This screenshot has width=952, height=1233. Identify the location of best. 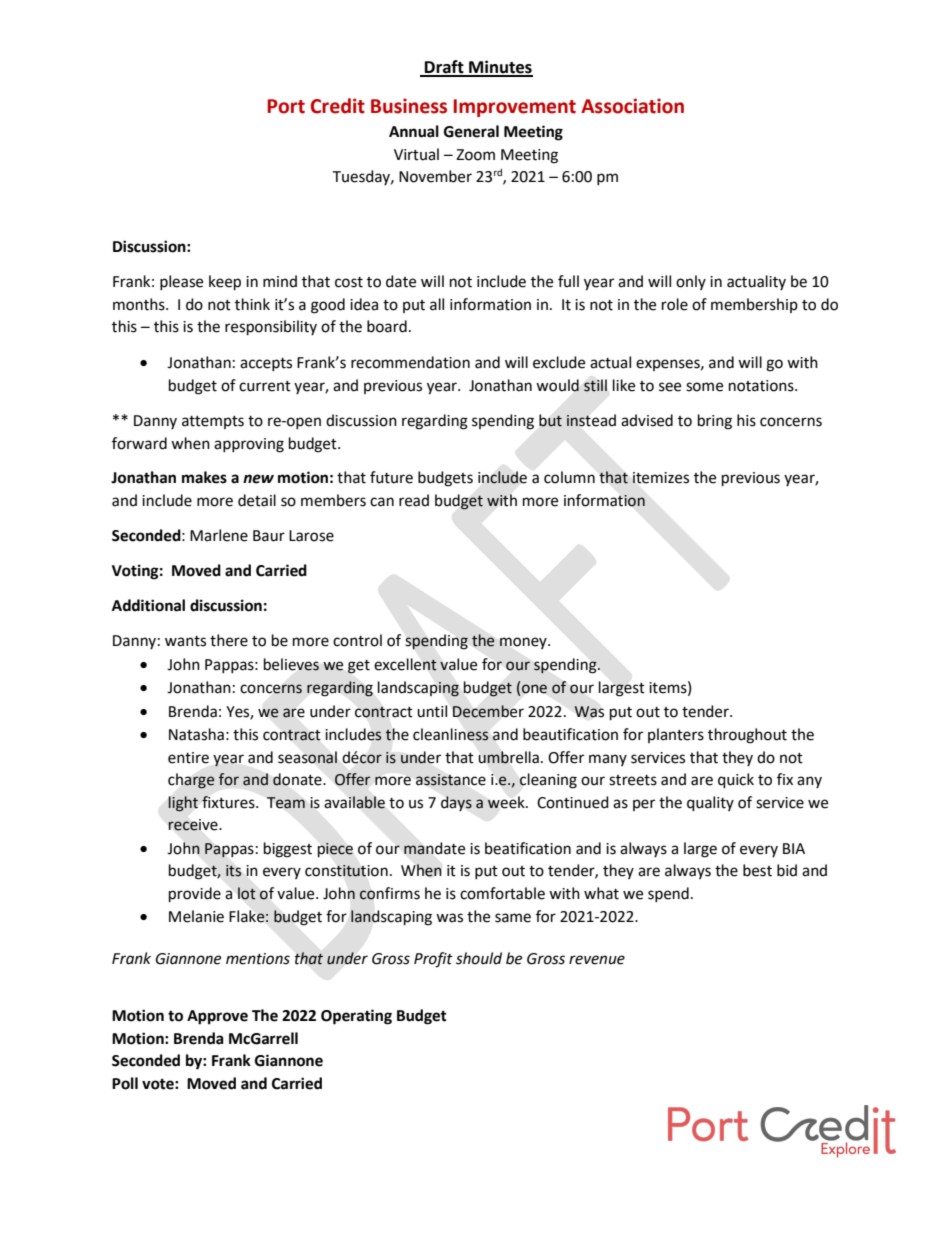
(757, 870).
